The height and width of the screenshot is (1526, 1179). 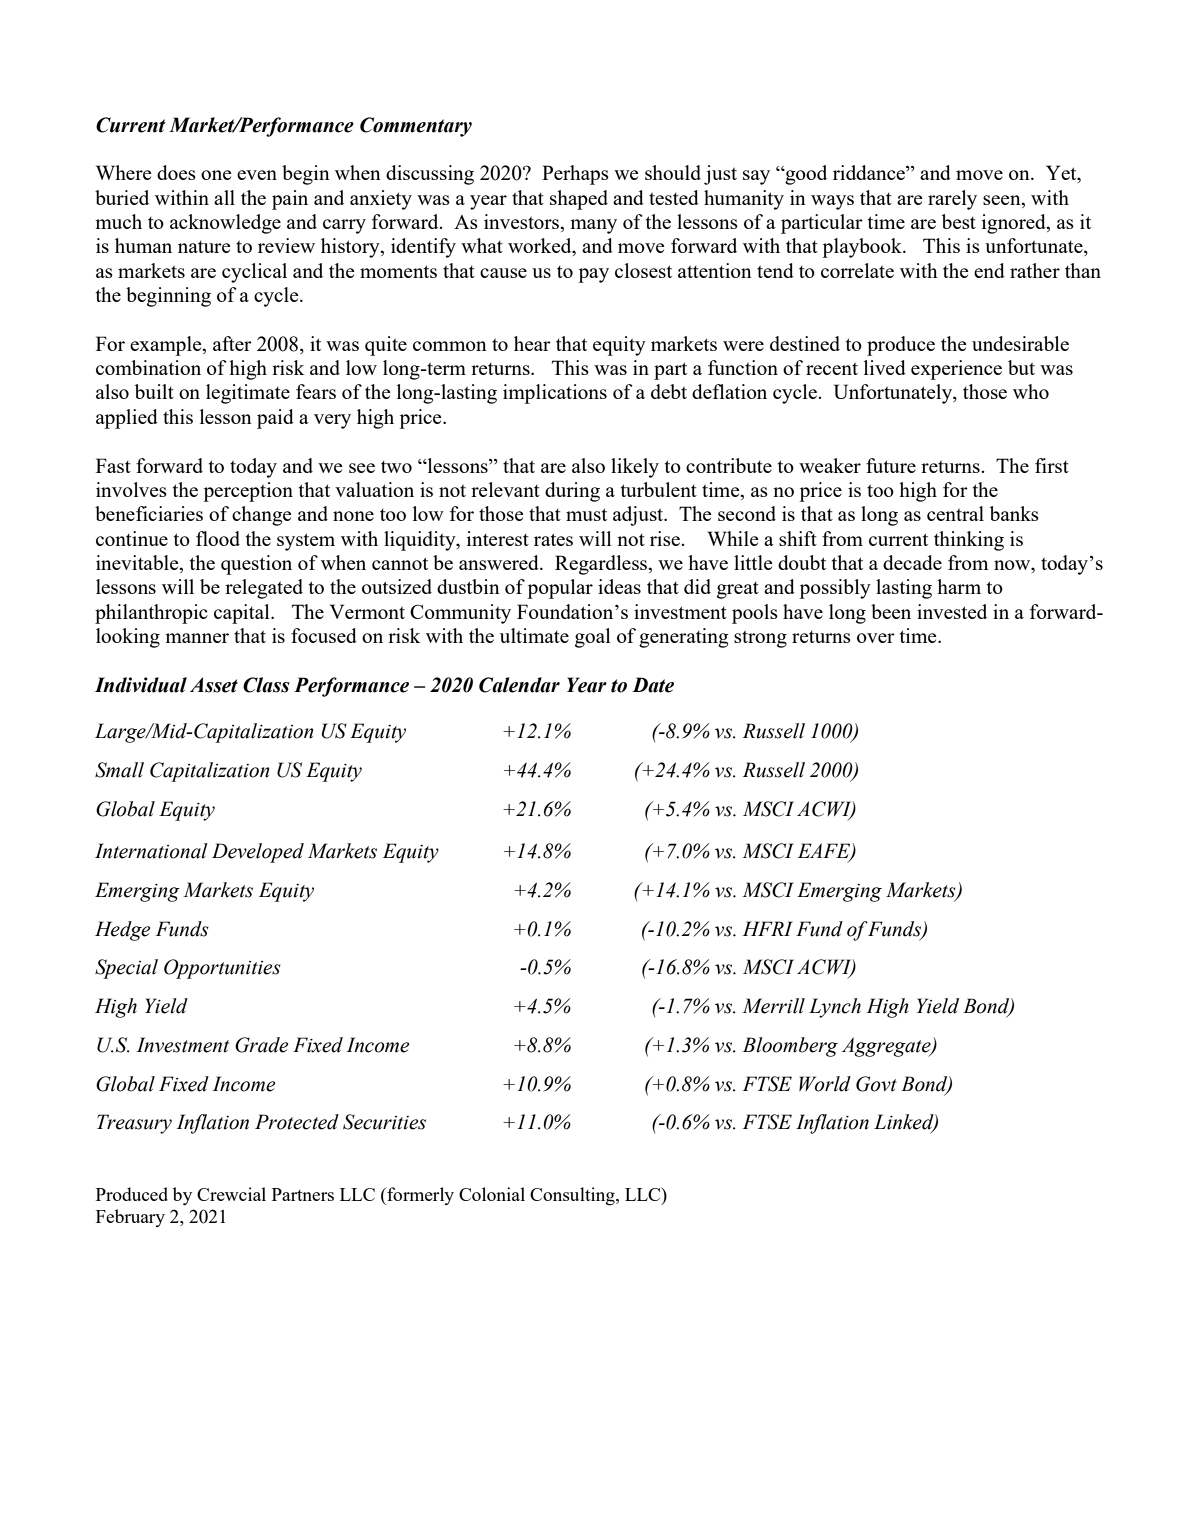 What do you see at coordinates (952, 611) in the screenshot?
I see `invested` at bounding box center [952, 611].
